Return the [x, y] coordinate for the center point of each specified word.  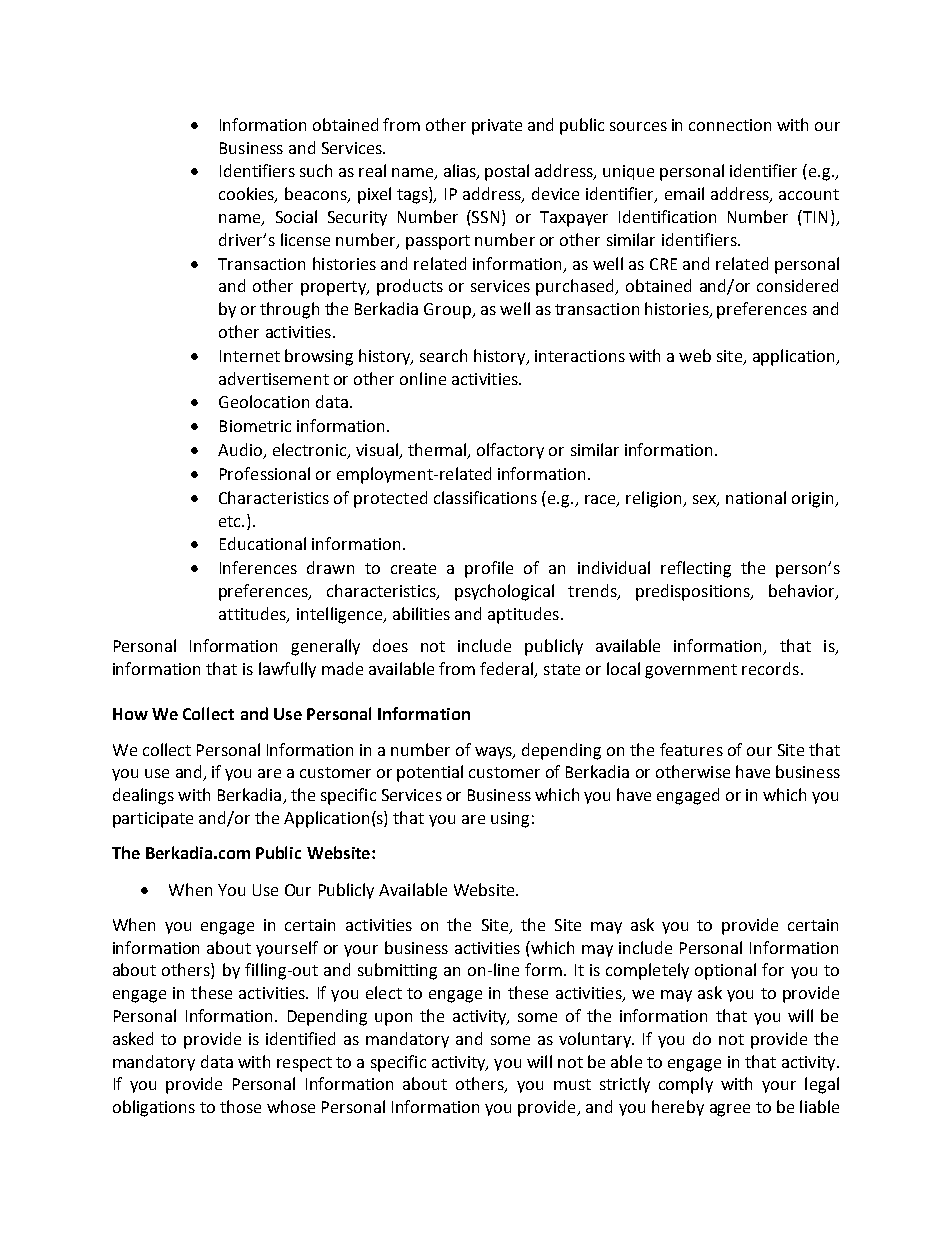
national [756, 497]
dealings [143, 796]
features [691, 749]
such [316, 170]
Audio [241, 451]
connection [730, 125]
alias [461, 172]
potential [430, 773]
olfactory [510, 451]
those [240, 1106]
